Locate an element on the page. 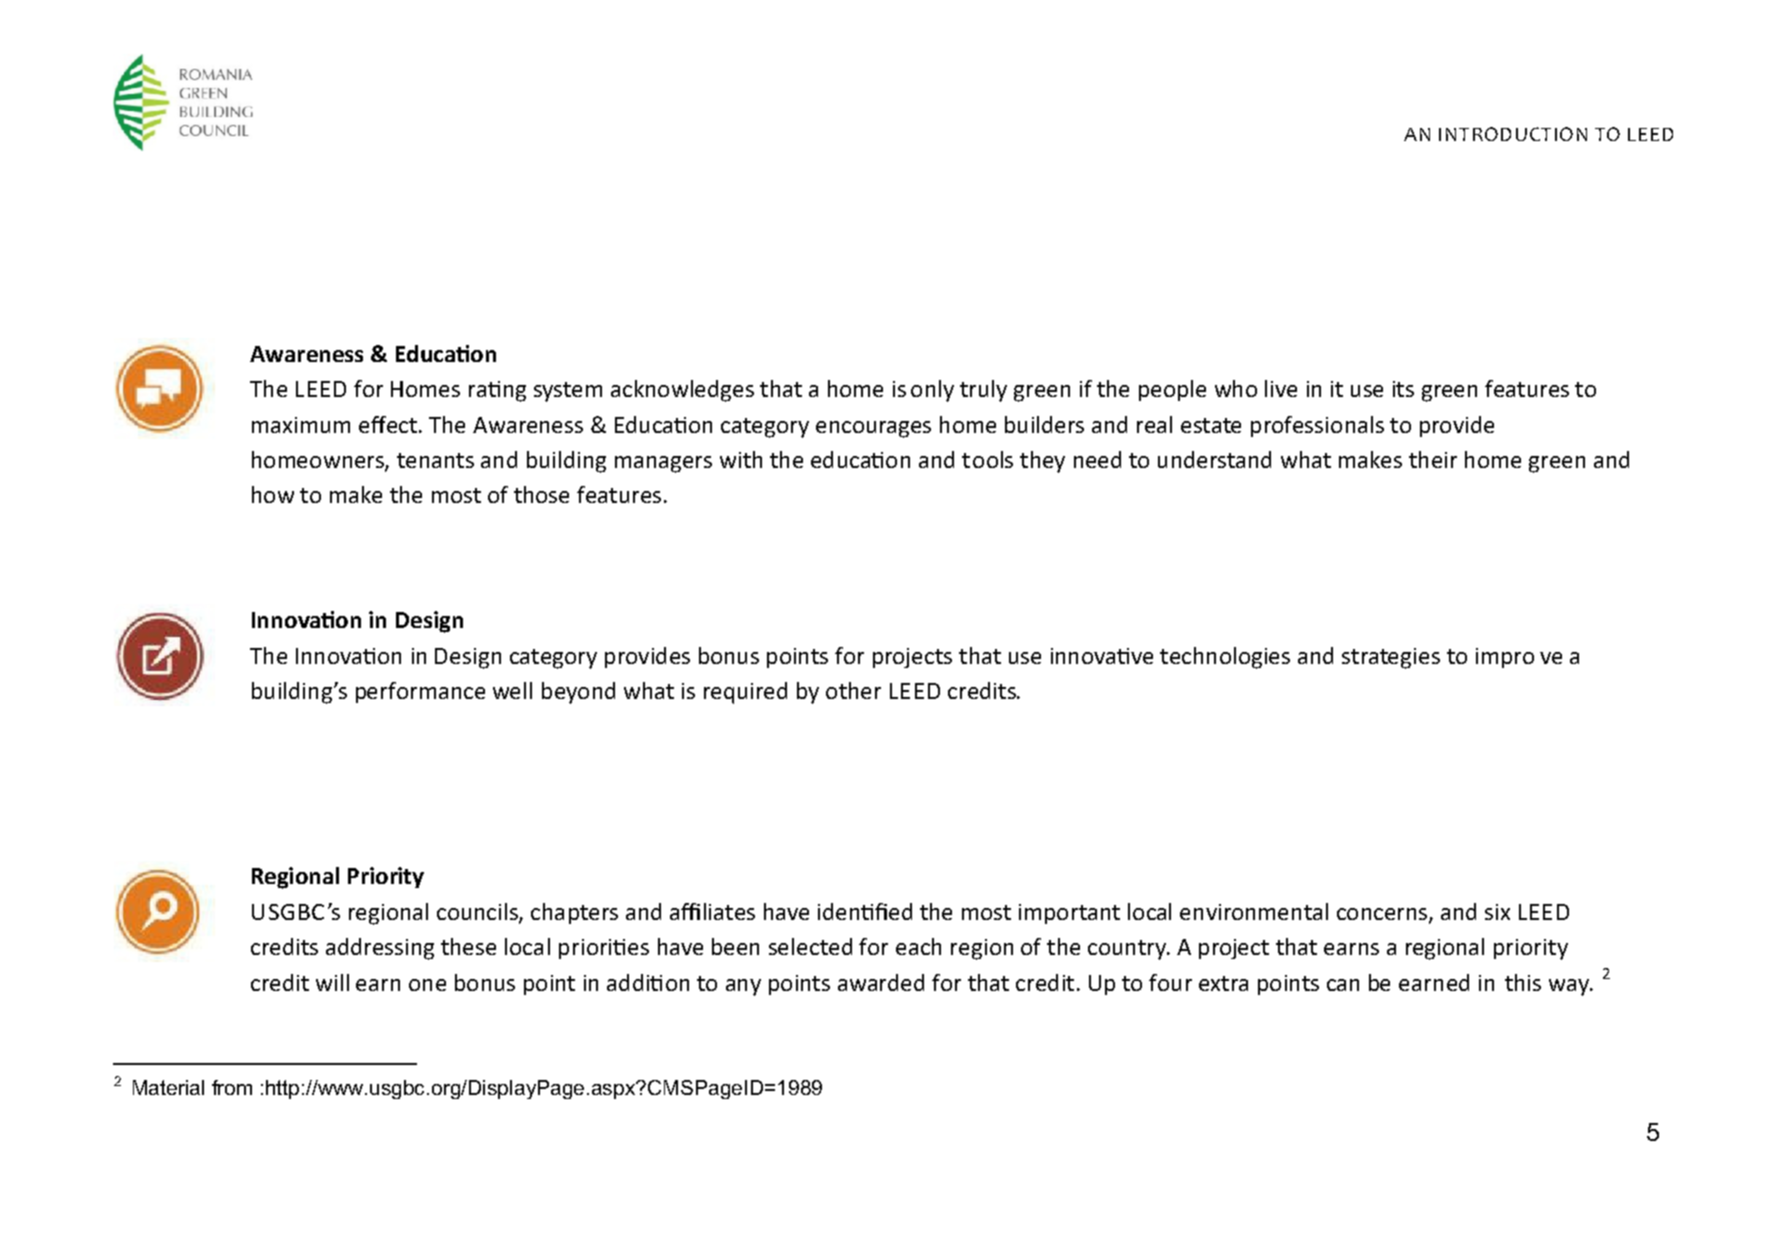 This image has width=1770, height=1252. how is located at coordinates (273, 494).
